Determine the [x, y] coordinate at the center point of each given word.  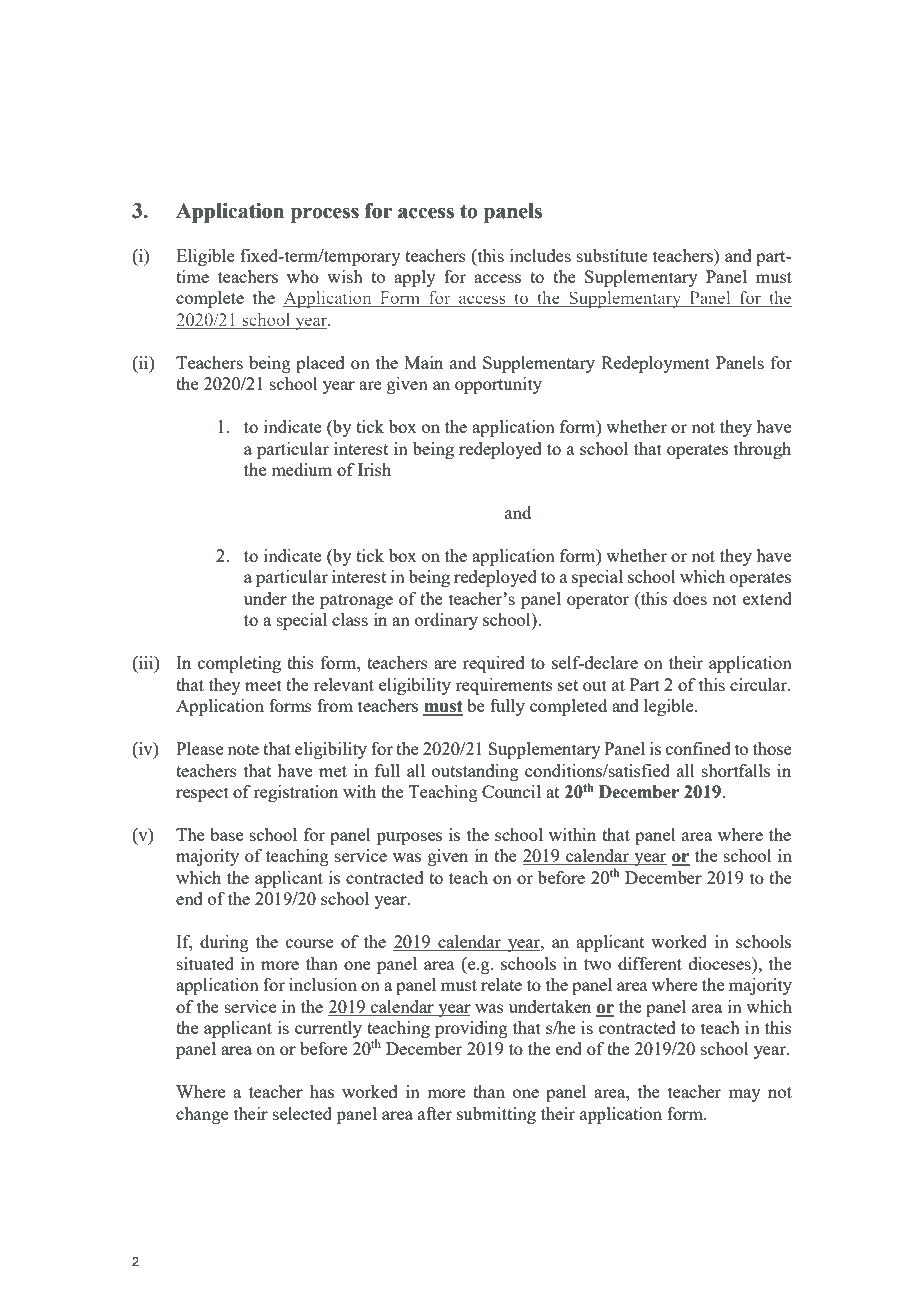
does [690, 598]
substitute [612, 255]
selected [302, 1113]
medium [301, 469]
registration [295, 793]
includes [540, 255]
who [303, 276]
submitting [496, 1115]
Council [511, 791]
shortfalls [736, 770]
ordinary [446, 621]
